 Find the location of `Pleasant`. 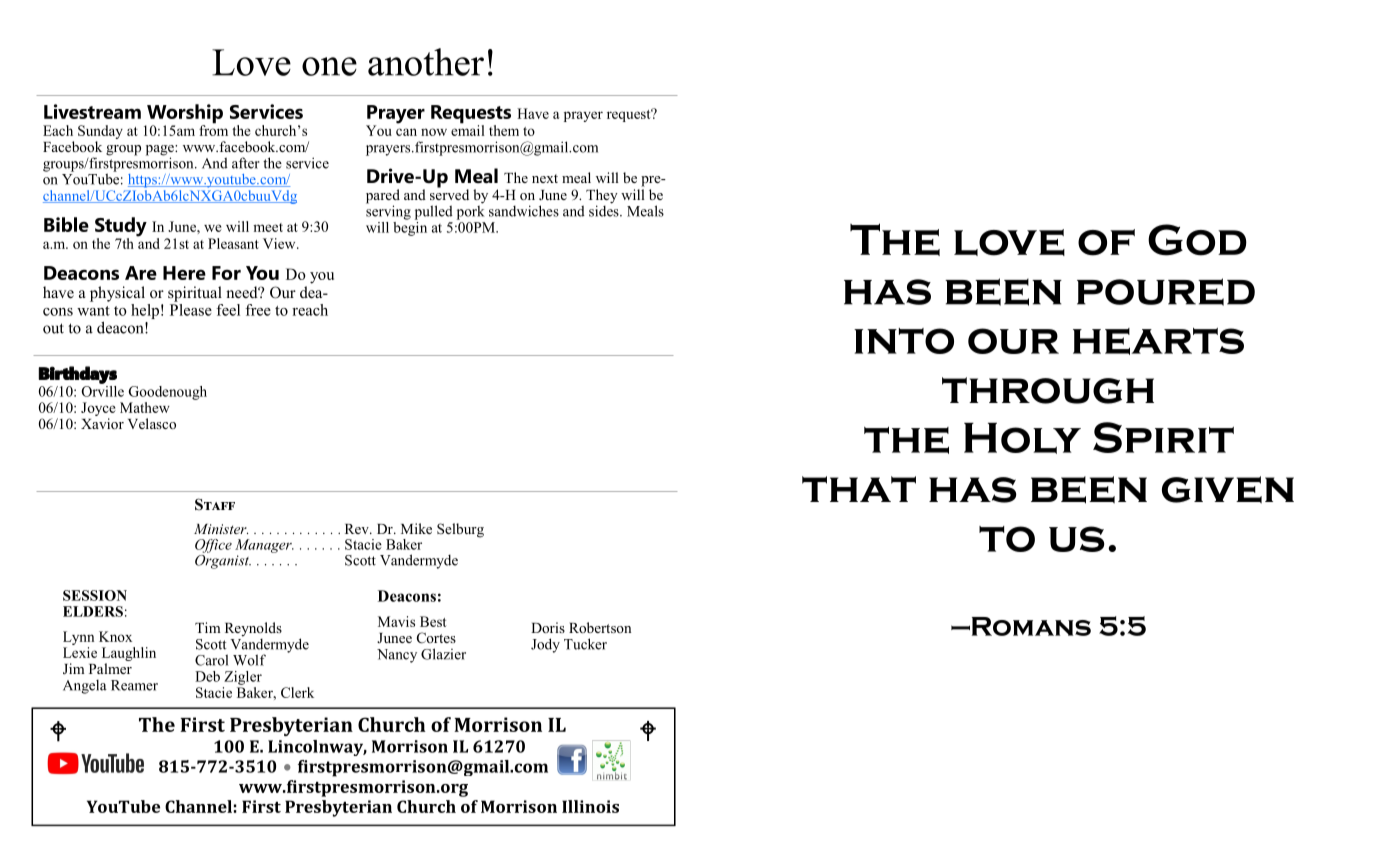

Pleasant is located at coordinates (233, 243).
